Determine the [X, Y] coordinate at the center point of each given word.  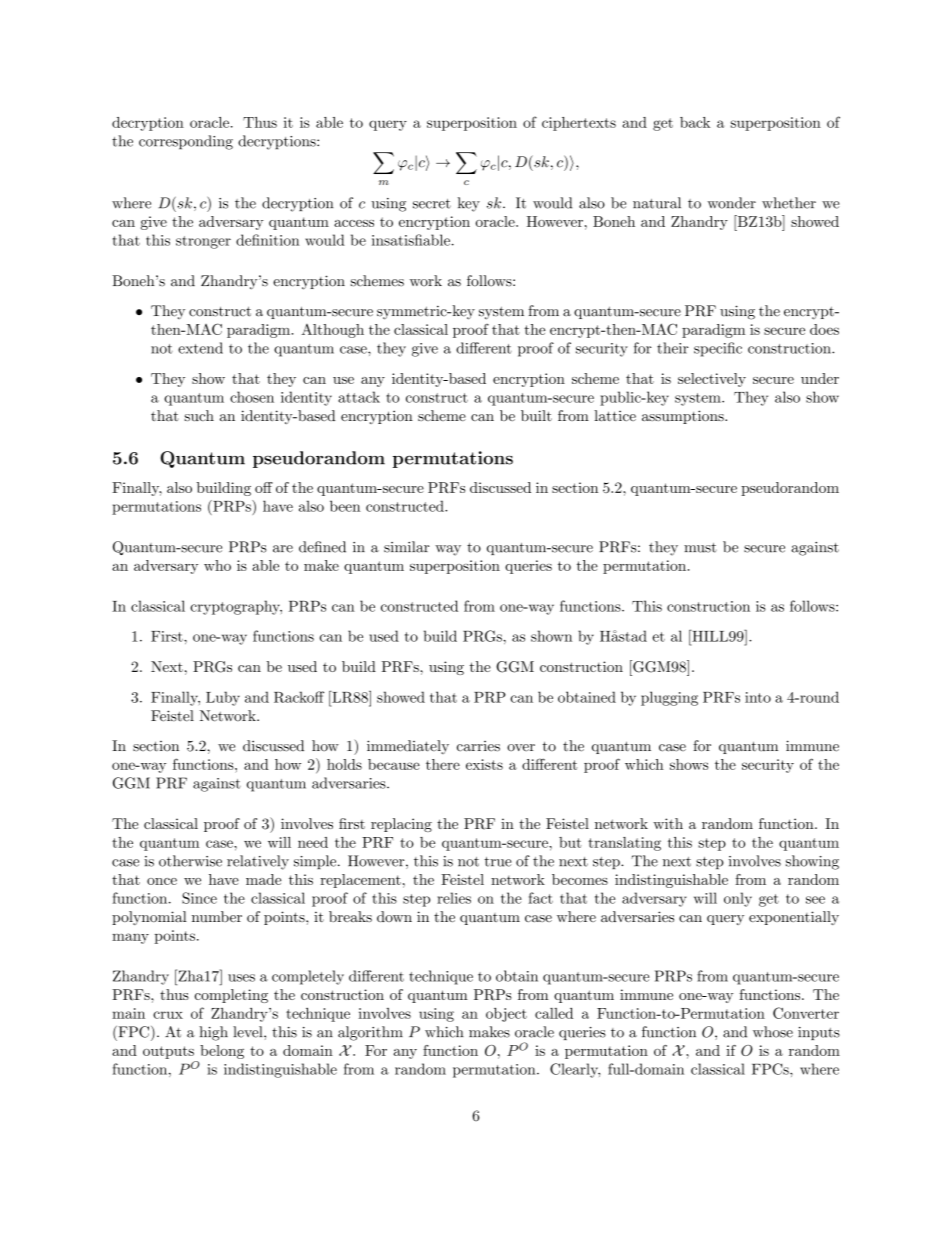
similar [406, 547]
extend [200, 348]
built [536, 415]
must [700, 548]
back [695, 122]
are [283, 549]
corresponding [186, 142]
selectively [712, 380]
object [506, 1015]
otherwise [190, 861]
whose [773, 1032]
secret [432, 204]
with [668, 823]
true [498, 862]
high [213, 1033]
